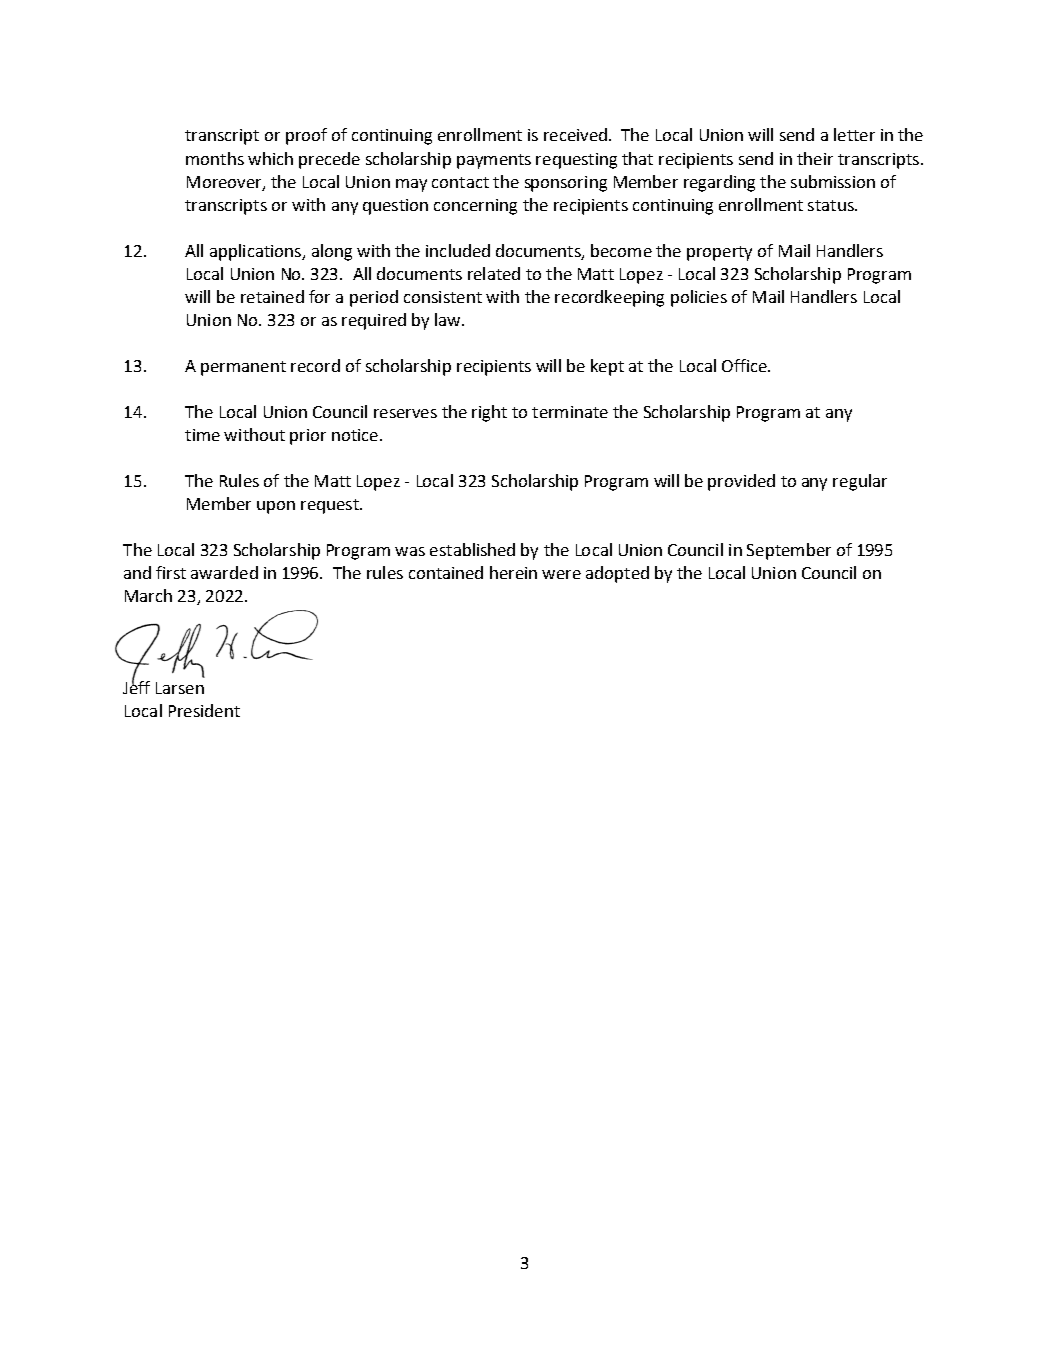 This screenshot has height=1359, width=1050. What do you see at coordinates (494, 161) in the screenshot?
I see `payments` at bounding box center [494, 161].
